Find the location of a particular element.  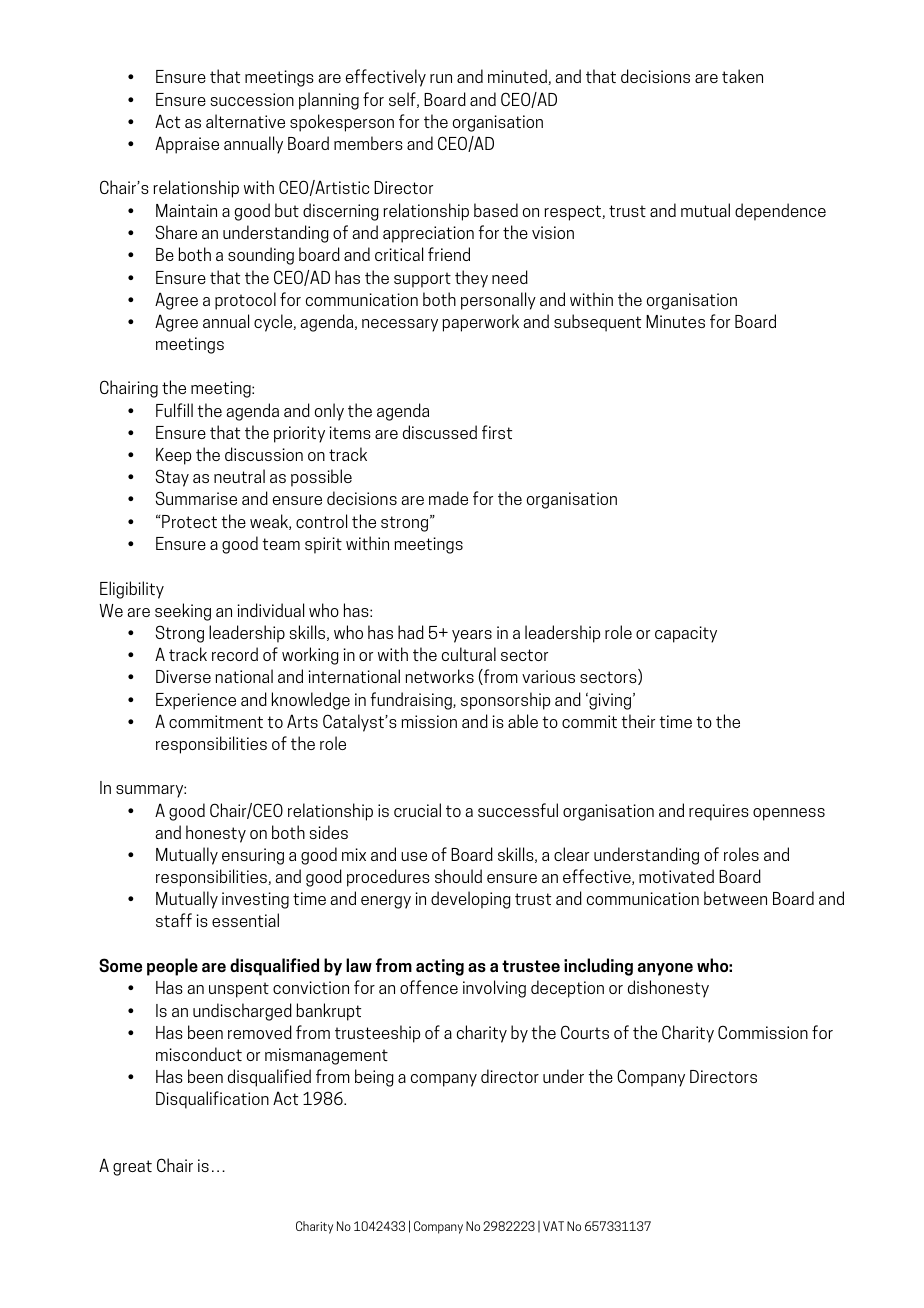

Appraise is located at coordinates (187, 145).
